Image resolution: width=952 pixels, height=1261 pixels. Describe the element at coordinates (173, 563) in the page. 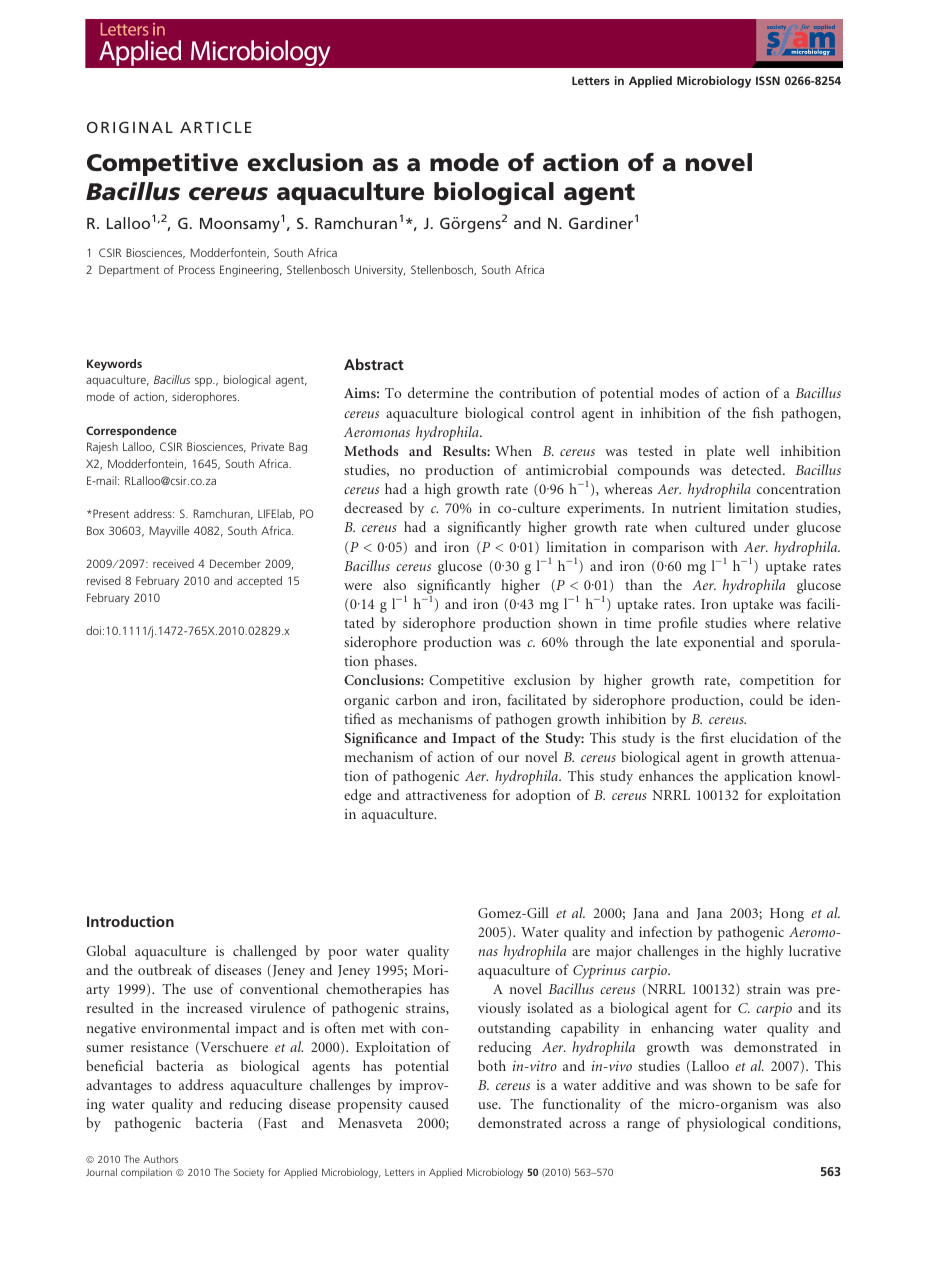

I see `received` at that location.
